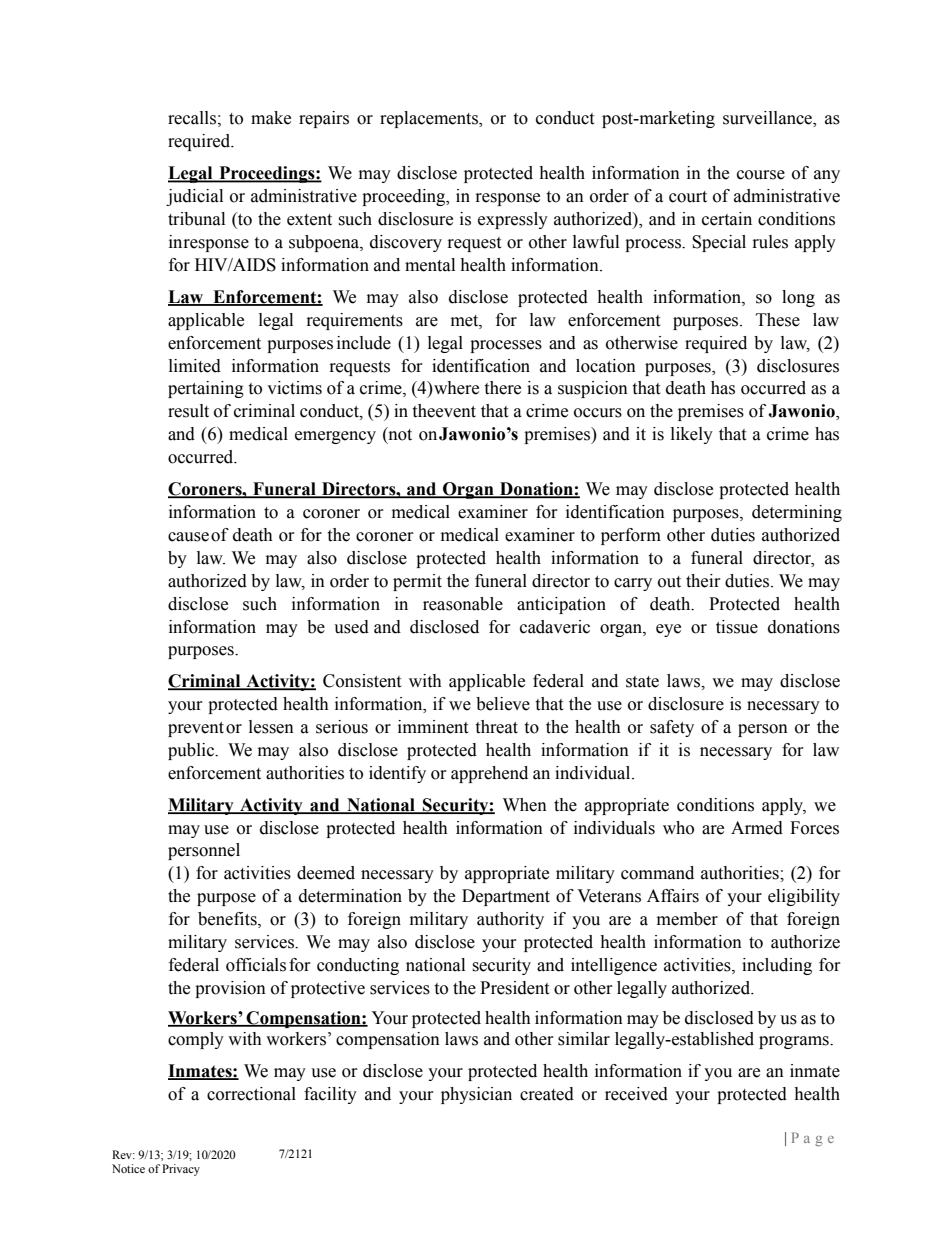 The image size is (952, 1233). Describe the element at coordinates (489, 774) in the image. I see `apprehend` at that location.
